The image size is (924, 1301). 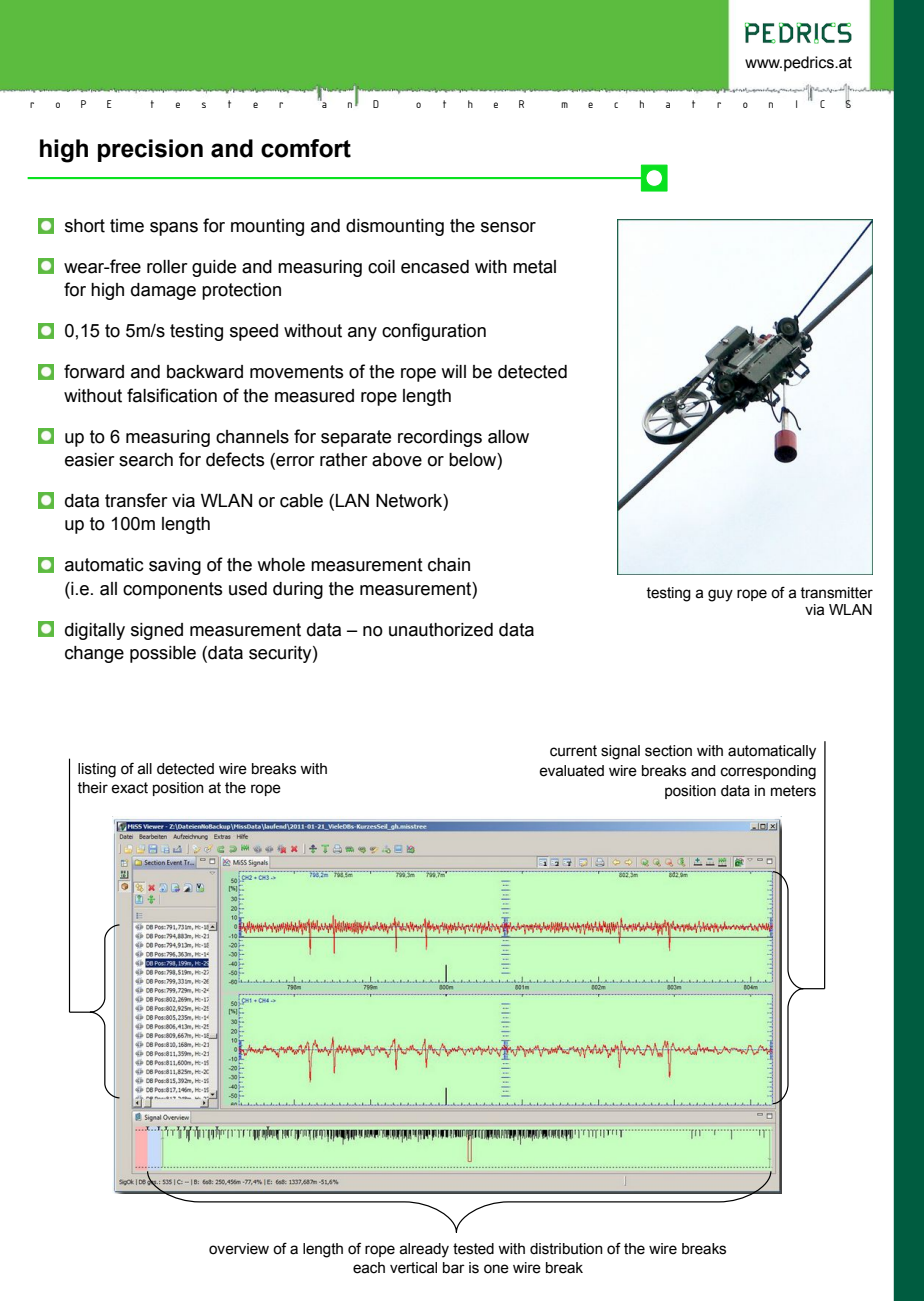 What do you see at coordinates (239, 1249) in the image?
I see `overview` at bounding box center [239, 1249].
